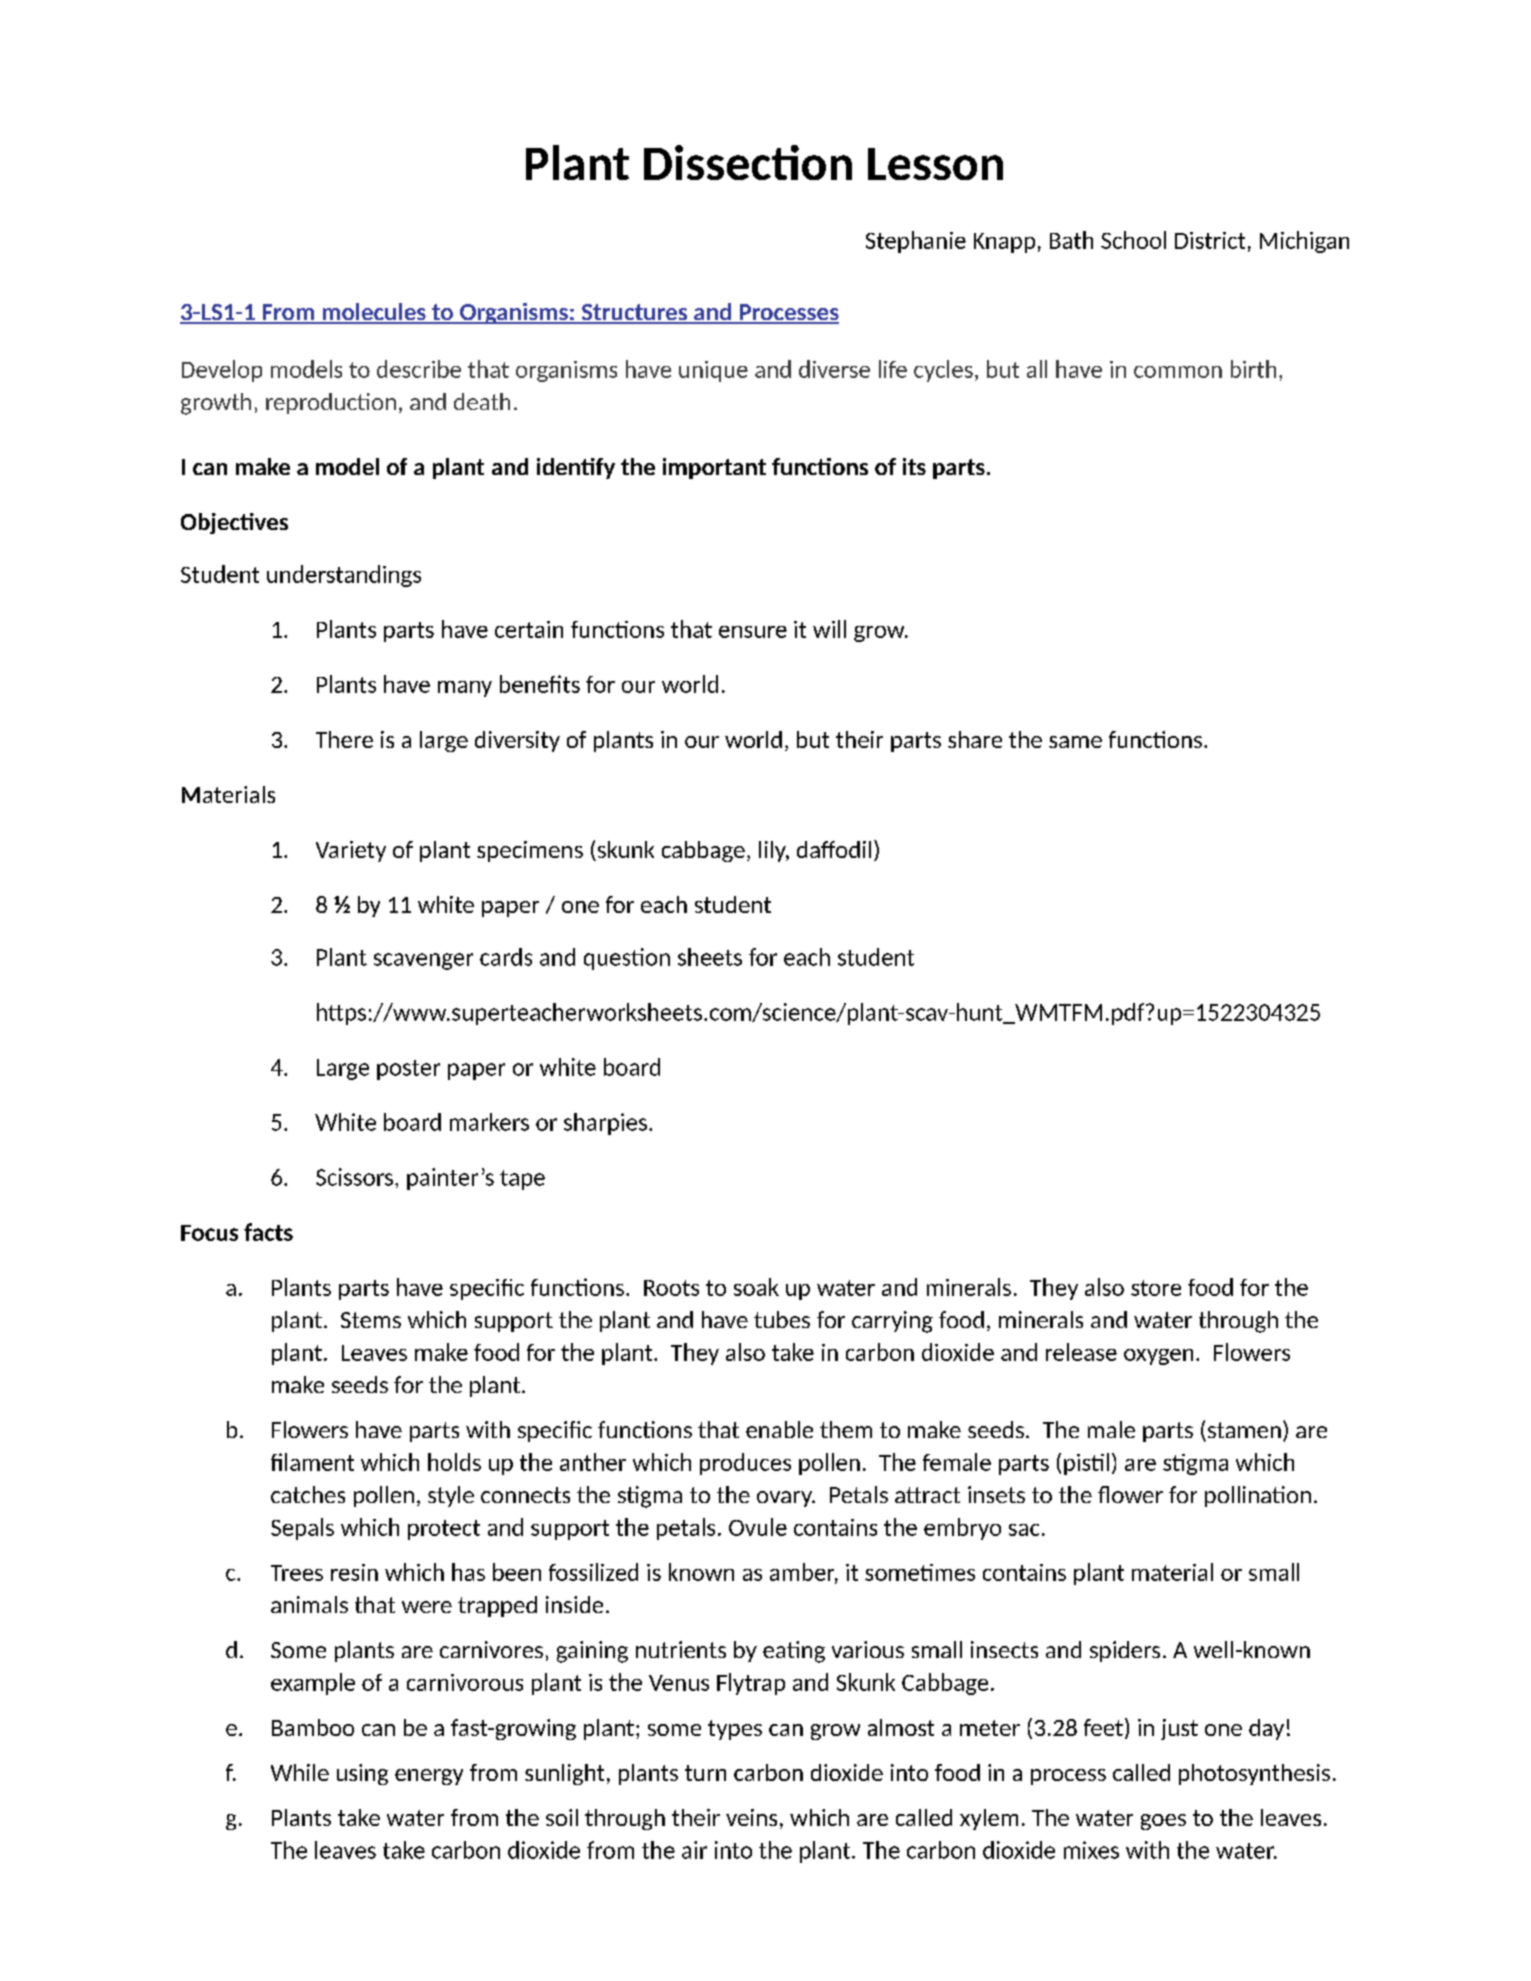 The image size is (1531, 1981). Describe the element at coordinates (1163, 1822) in the screenshot. I see `goes` at that location.
